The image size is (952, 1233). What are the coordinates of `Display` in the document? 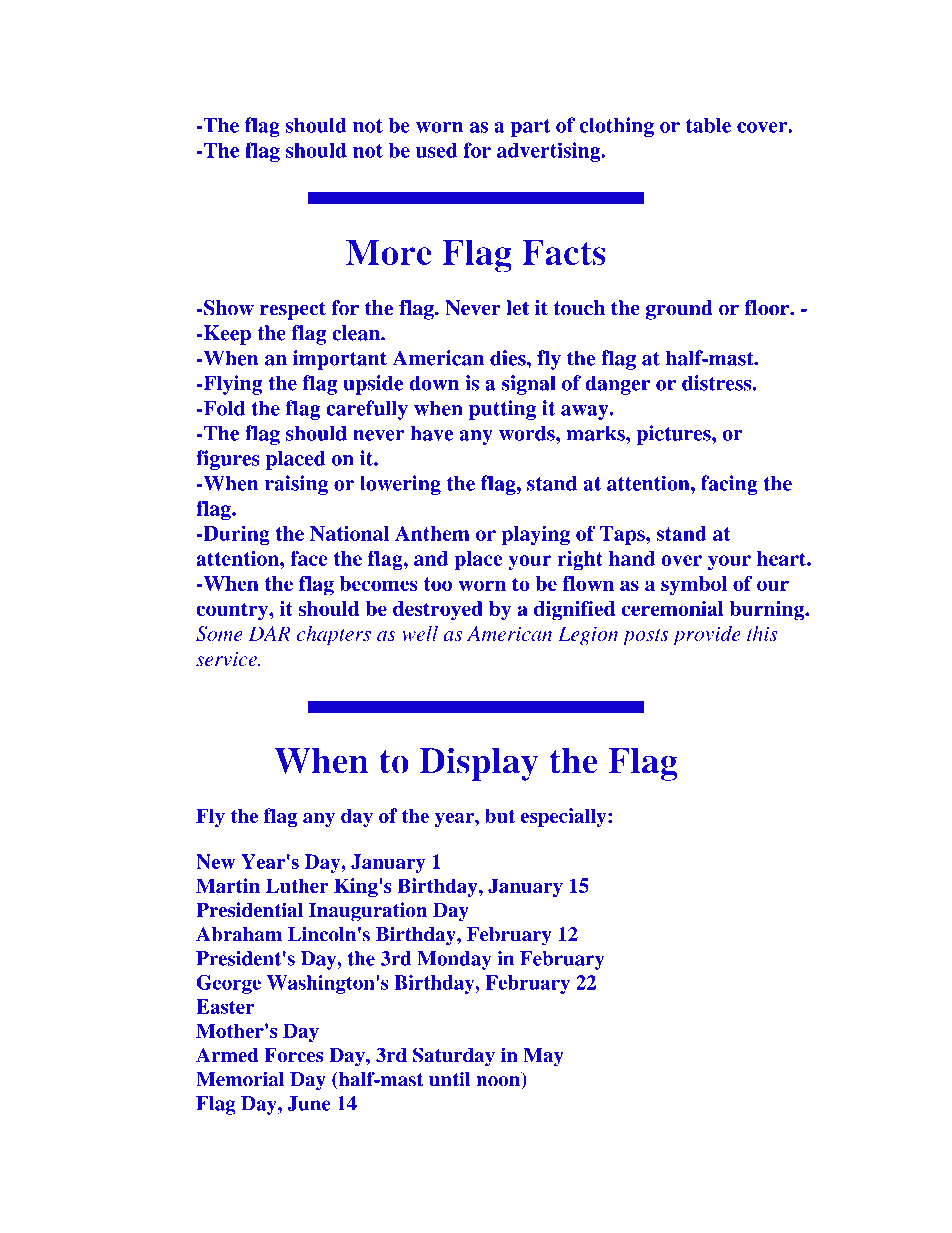 It's located at (479, 764).
